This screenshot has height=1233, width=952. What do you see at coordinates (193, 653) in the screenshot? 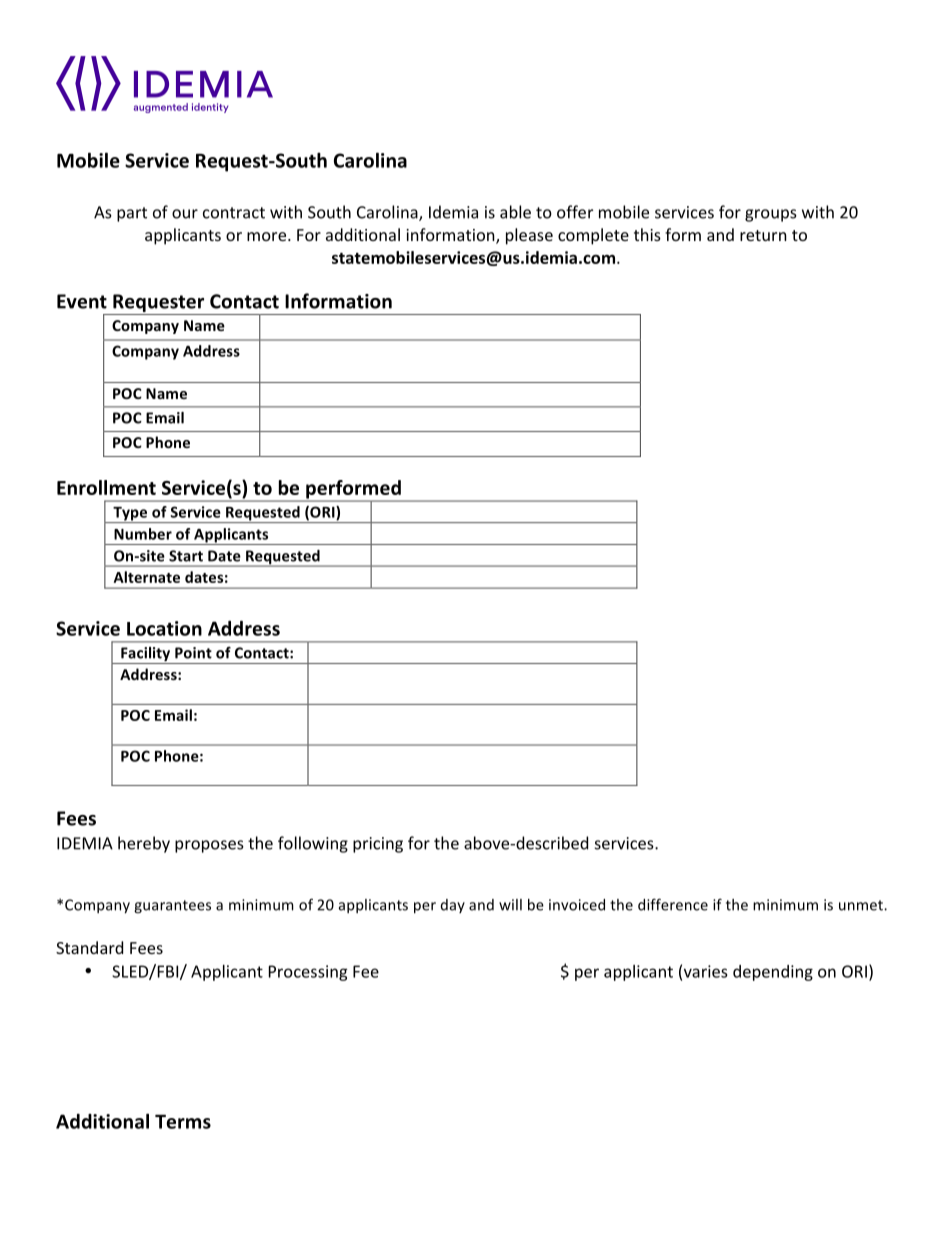
I see `Point` at bounding box center [193, 653].
